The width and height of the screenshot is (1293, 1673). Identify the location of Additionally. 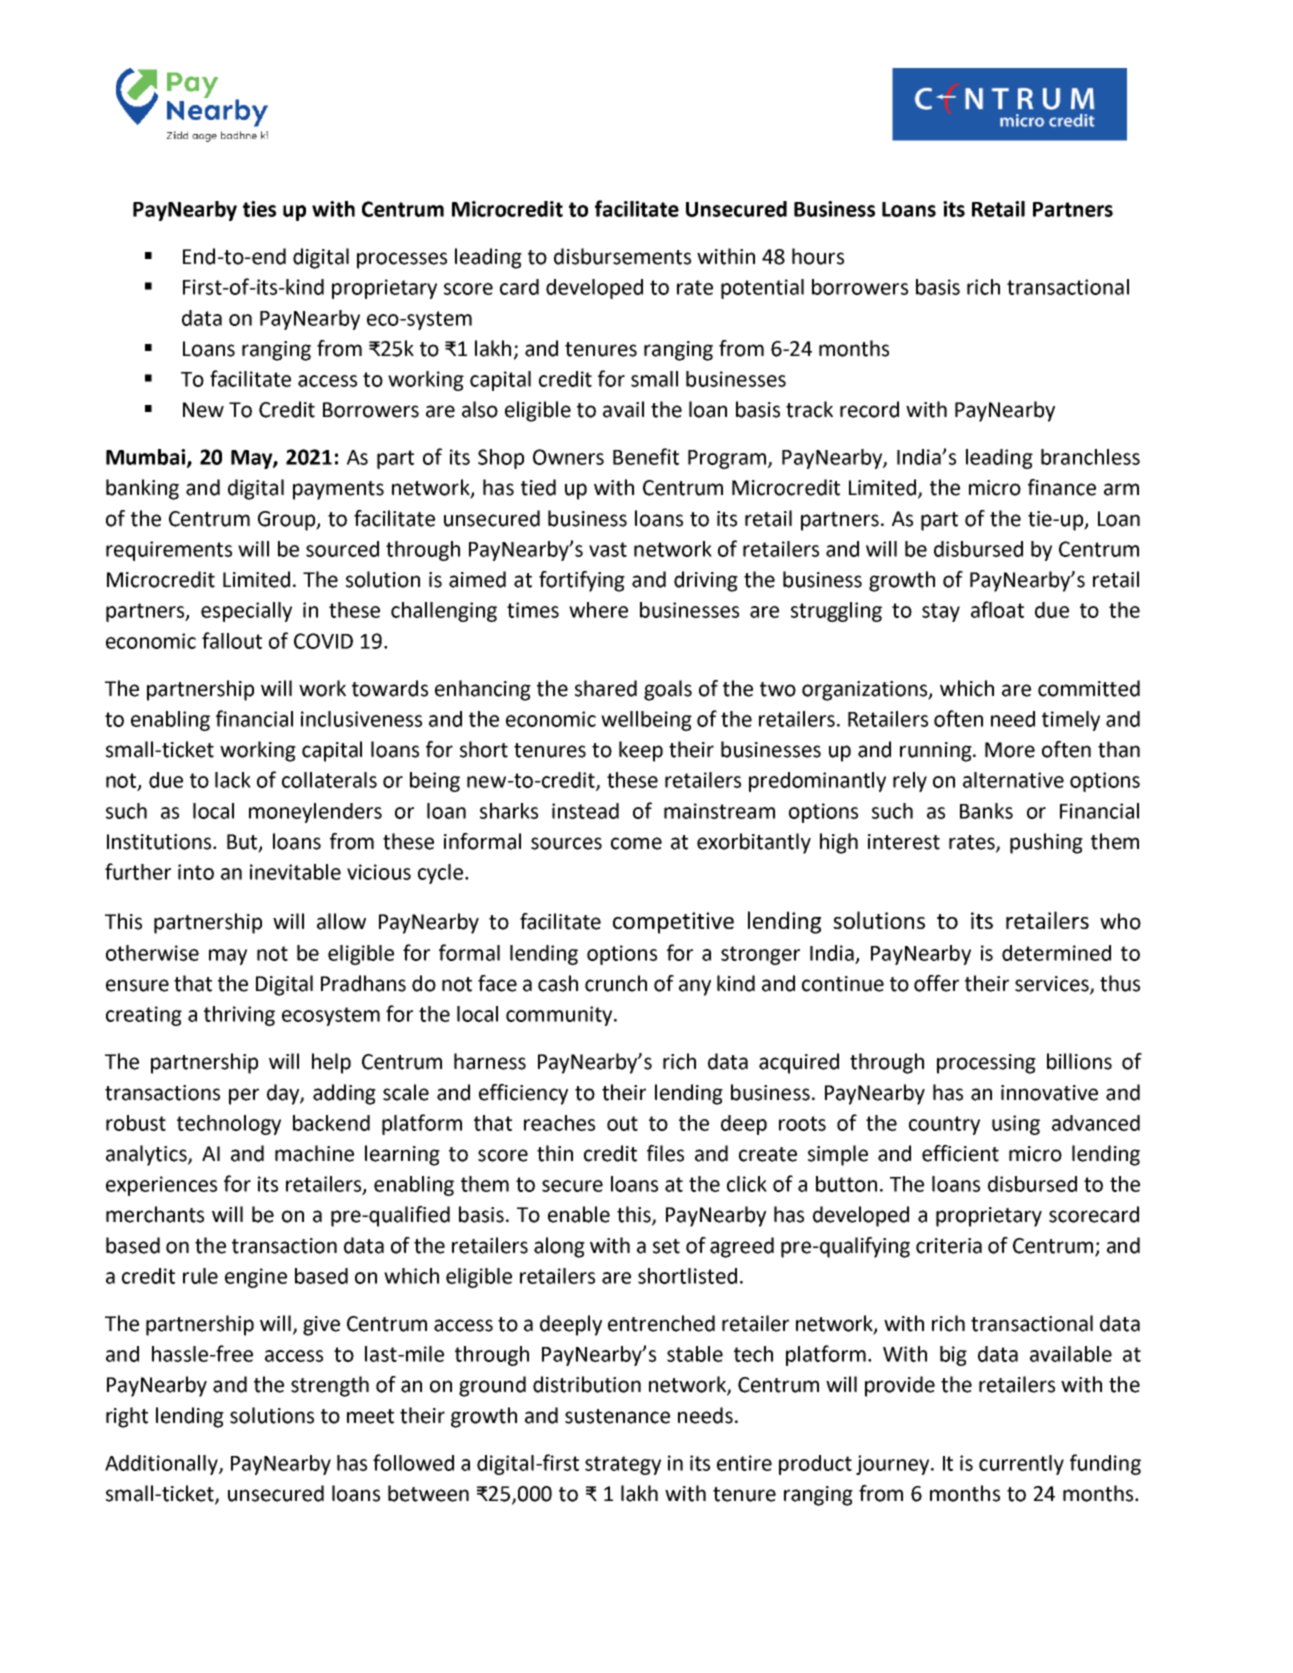
(162, 1465).
